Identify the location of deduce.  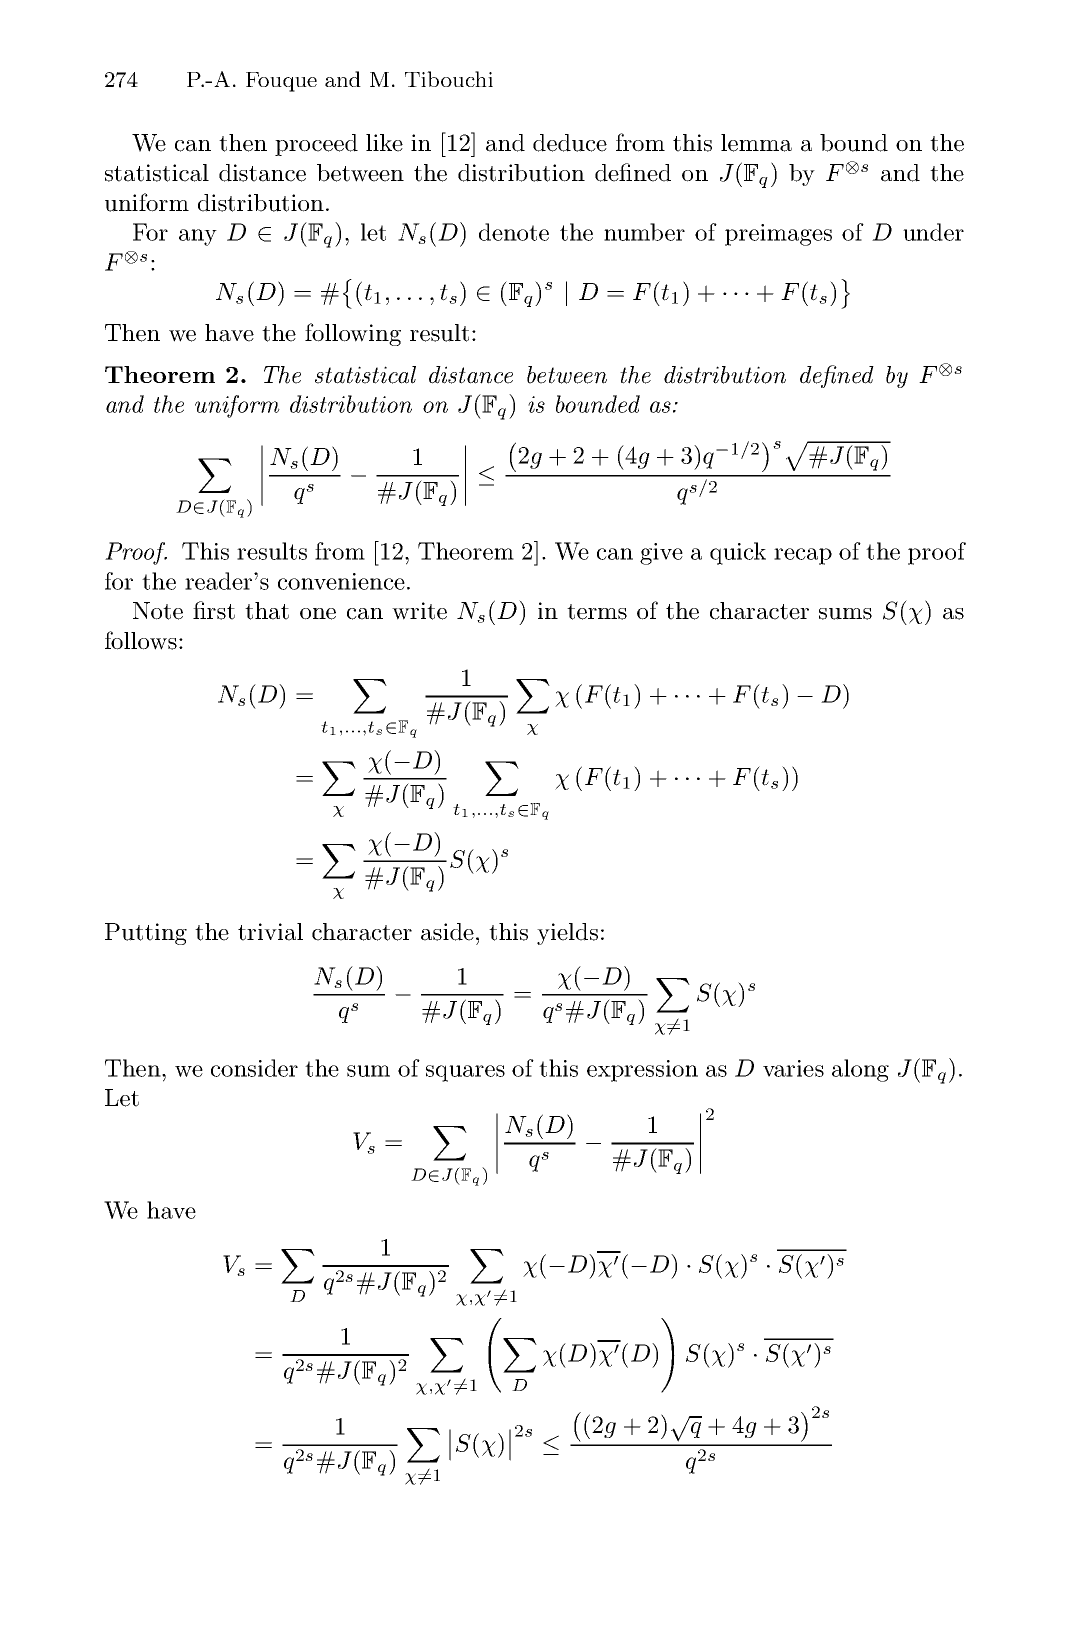
(570, 143).
